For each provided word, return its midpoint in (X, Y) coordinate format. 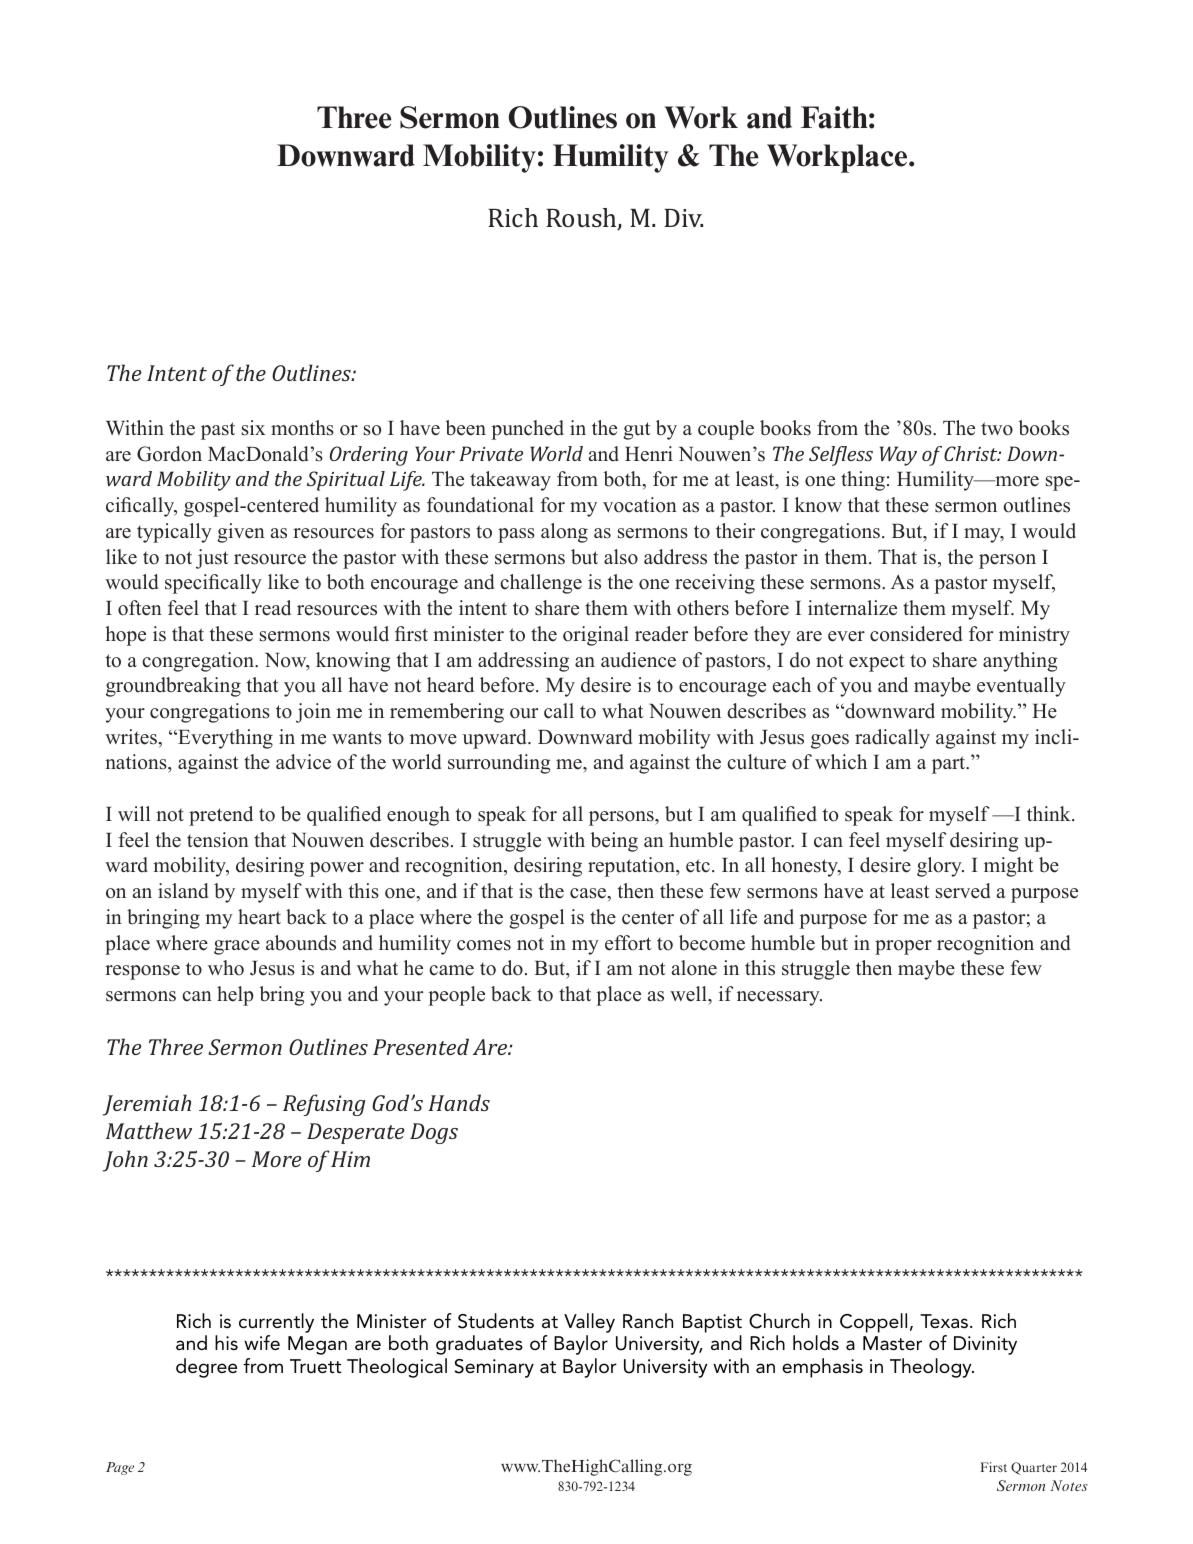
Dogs (434, 1133)
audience (638, 660)
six (253, 428)
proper (903, 947)
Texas (944, 1321)
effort (628, 943)
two (997, 429)
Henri (649, 454)
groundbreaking (173, 687)
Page (120, 1468)
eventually (1021, 687)
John (125, 1161)
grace (237, 947)
